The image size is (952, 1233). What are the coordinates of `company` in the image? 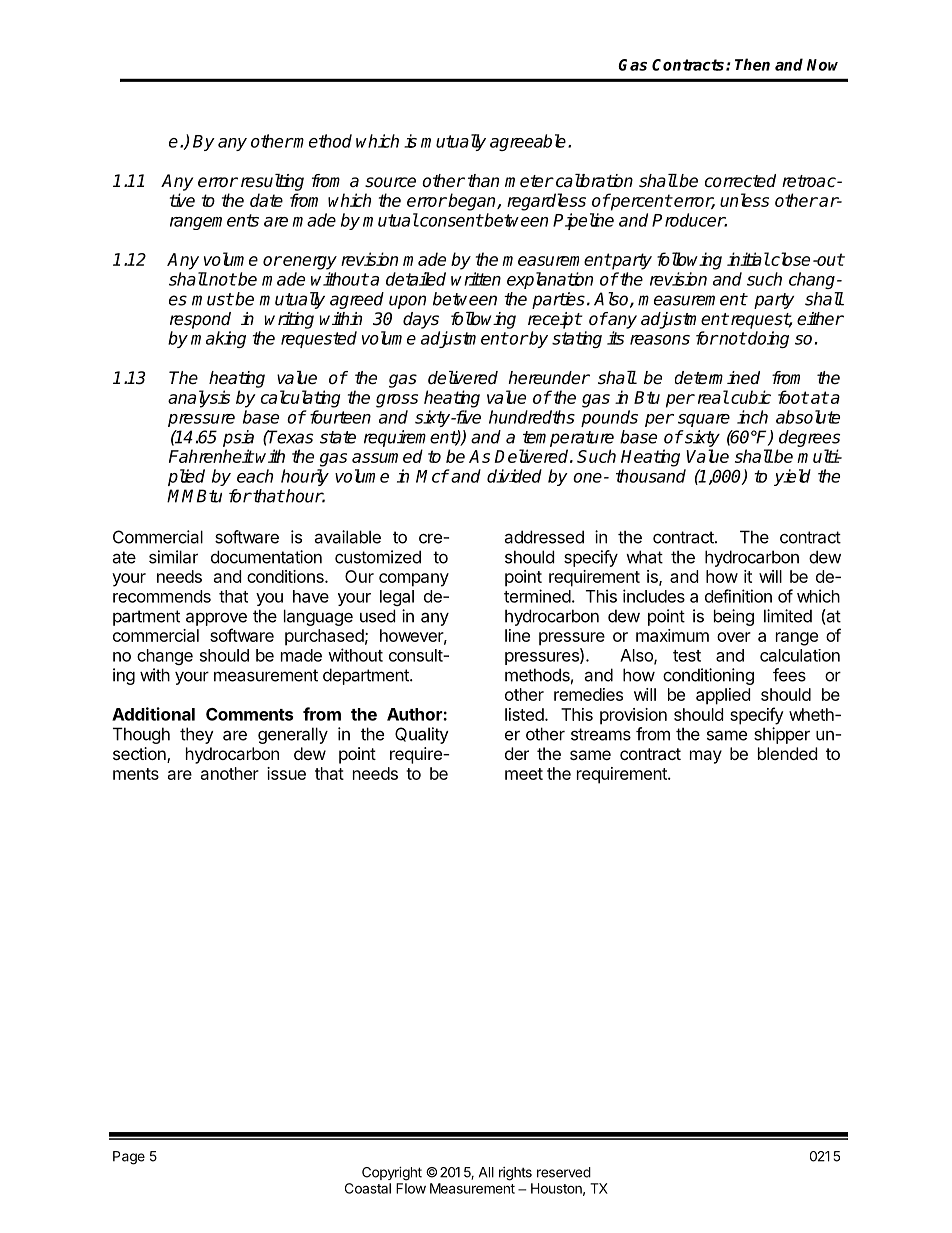 It's located at (414, 580).
